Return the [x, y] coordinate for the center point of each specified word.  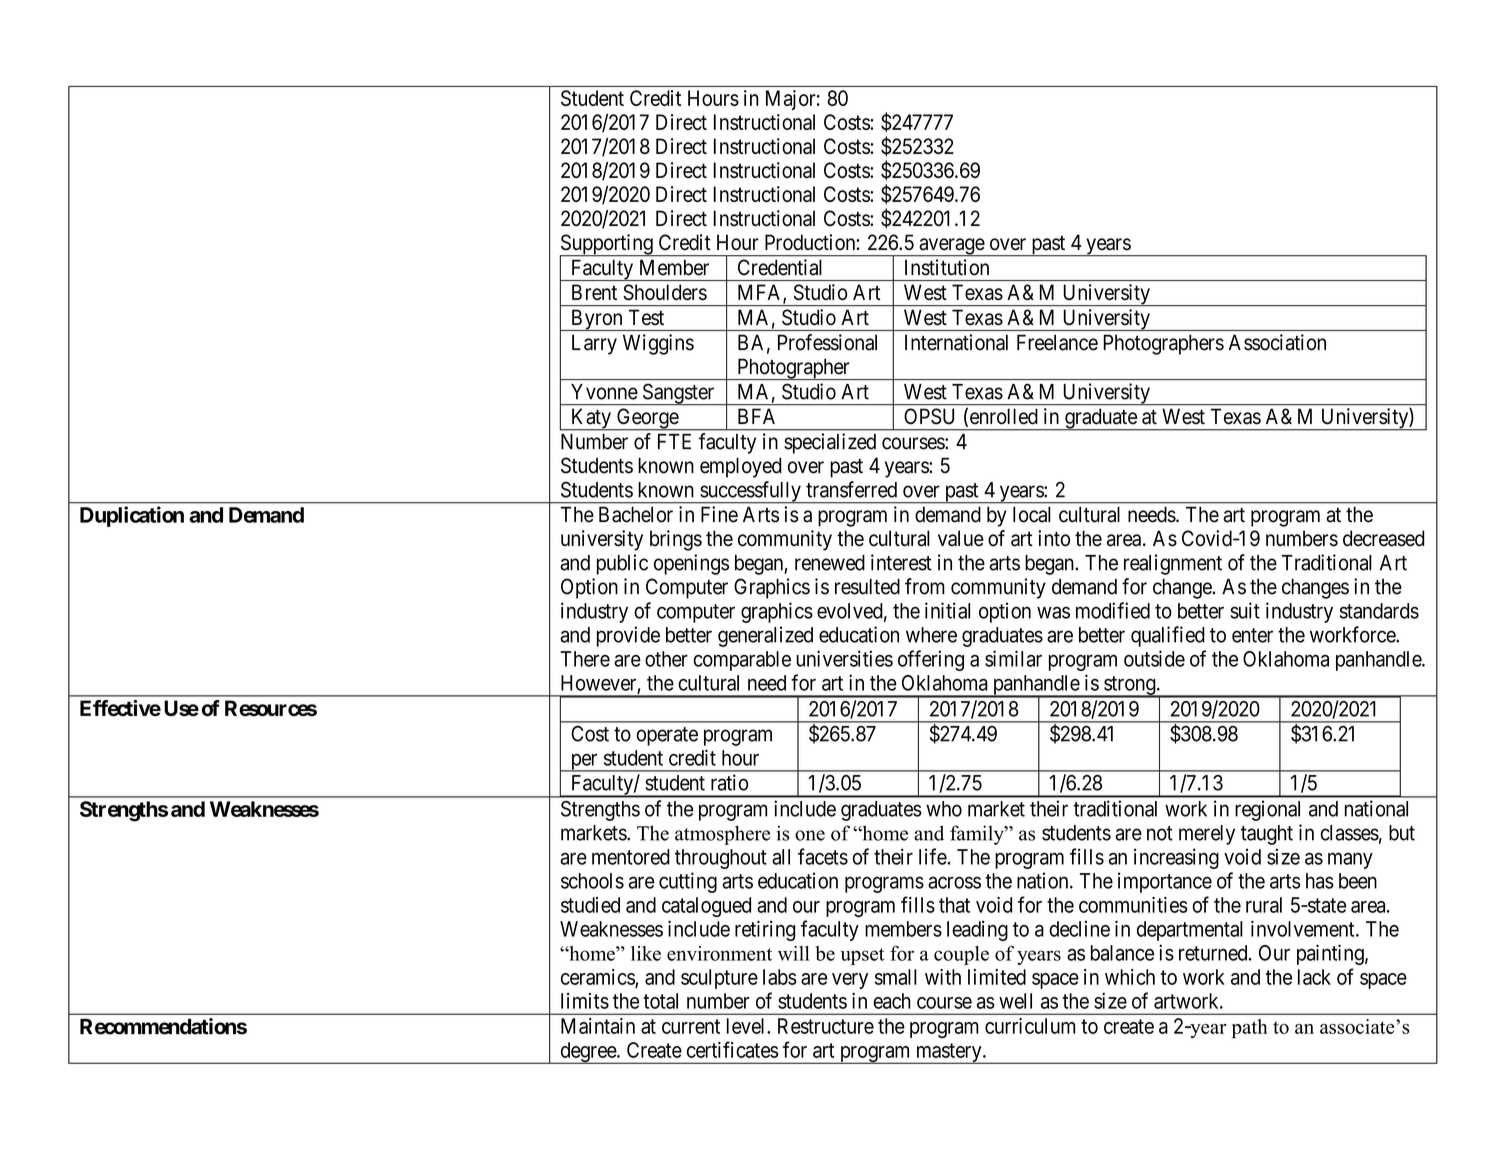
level [747, 1026]
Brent [594, 292]
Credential [780, 267]
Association [1277, 342]
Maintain [598, 1026]
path [1250, 1029]
